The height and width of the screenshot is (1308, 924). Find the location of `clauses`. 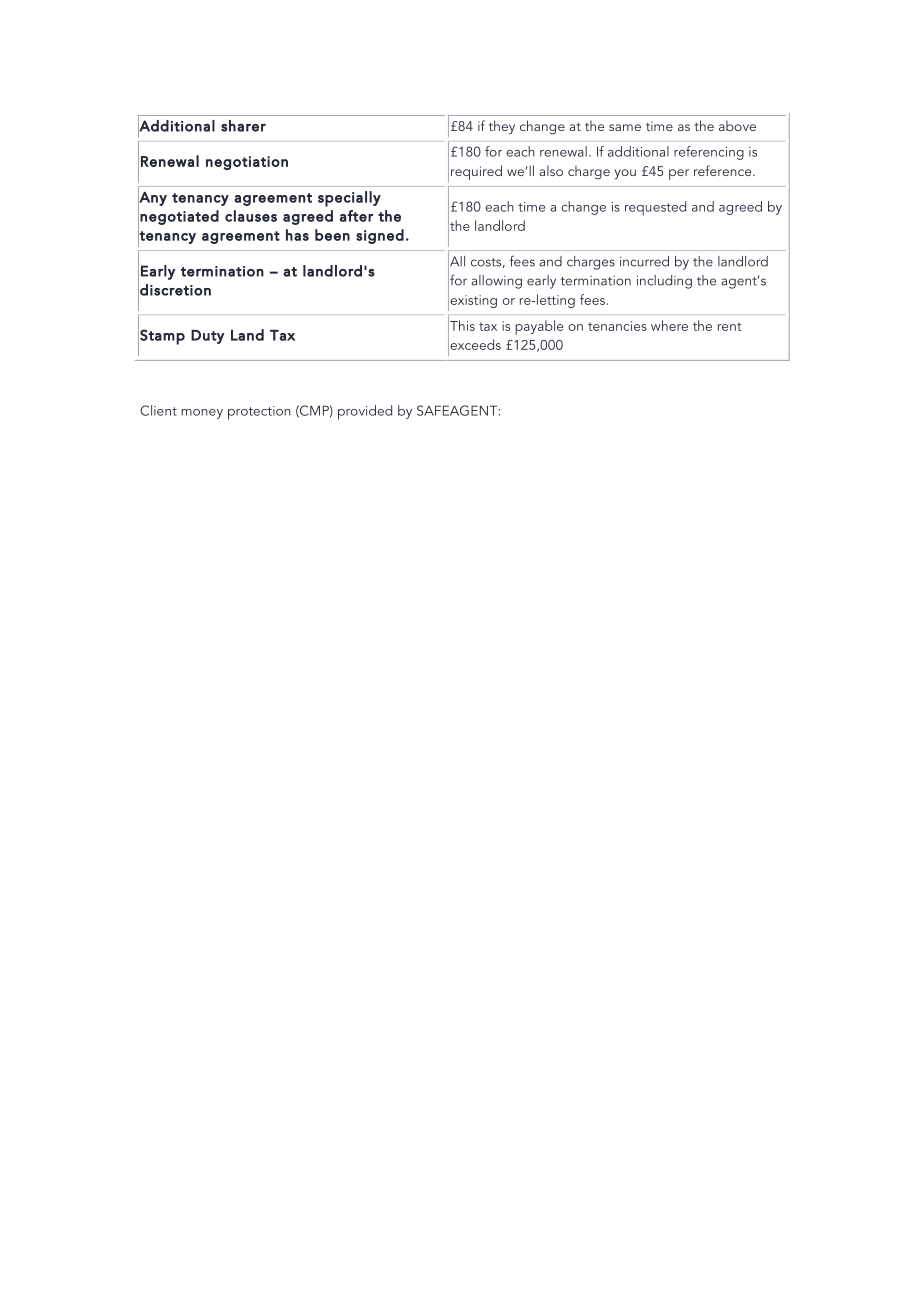

clauses is located at coordinates (251, 216).
